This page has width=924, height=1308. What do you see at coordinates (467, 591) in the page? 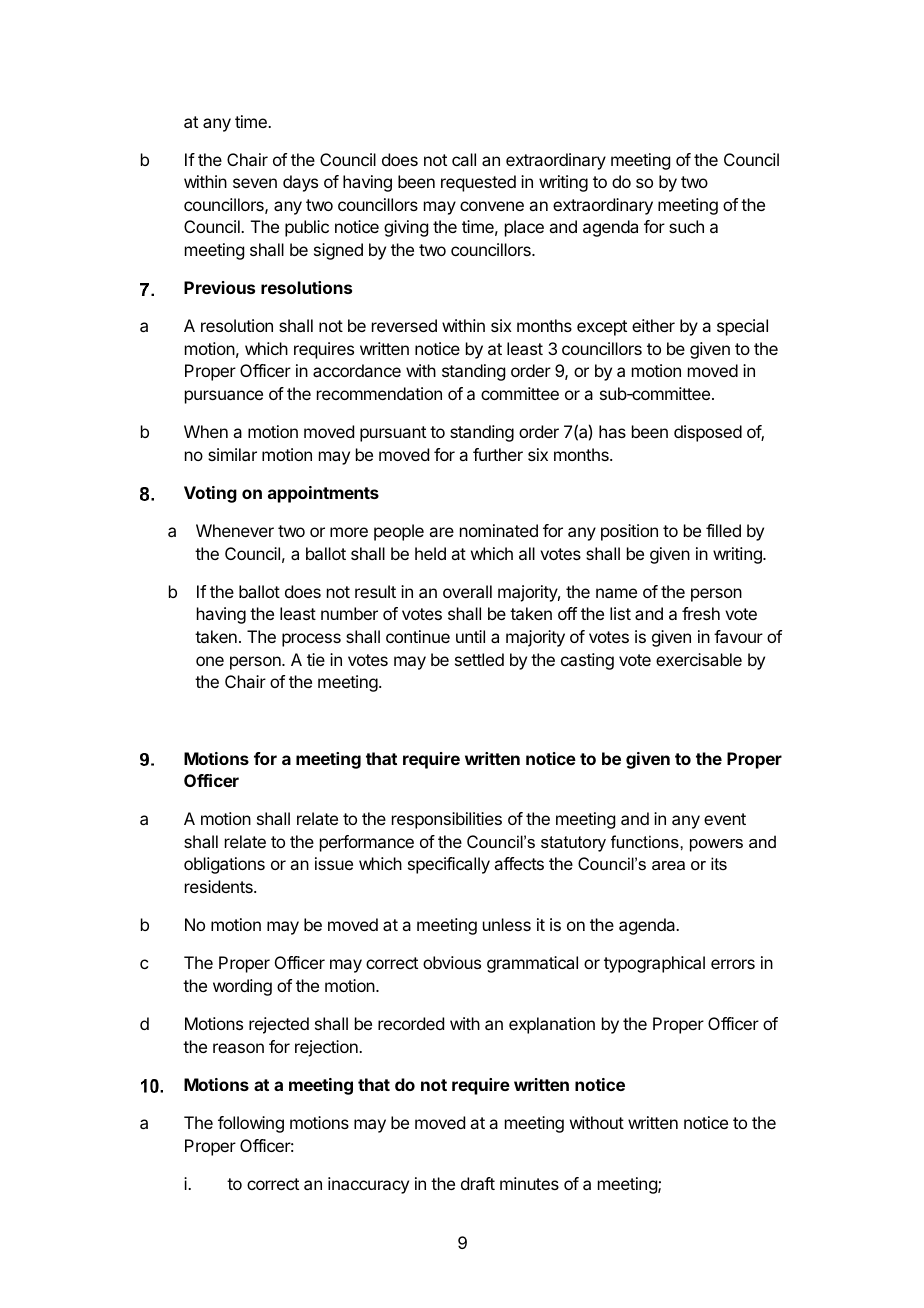
I see `overall` at bounding box center [467, 591].
